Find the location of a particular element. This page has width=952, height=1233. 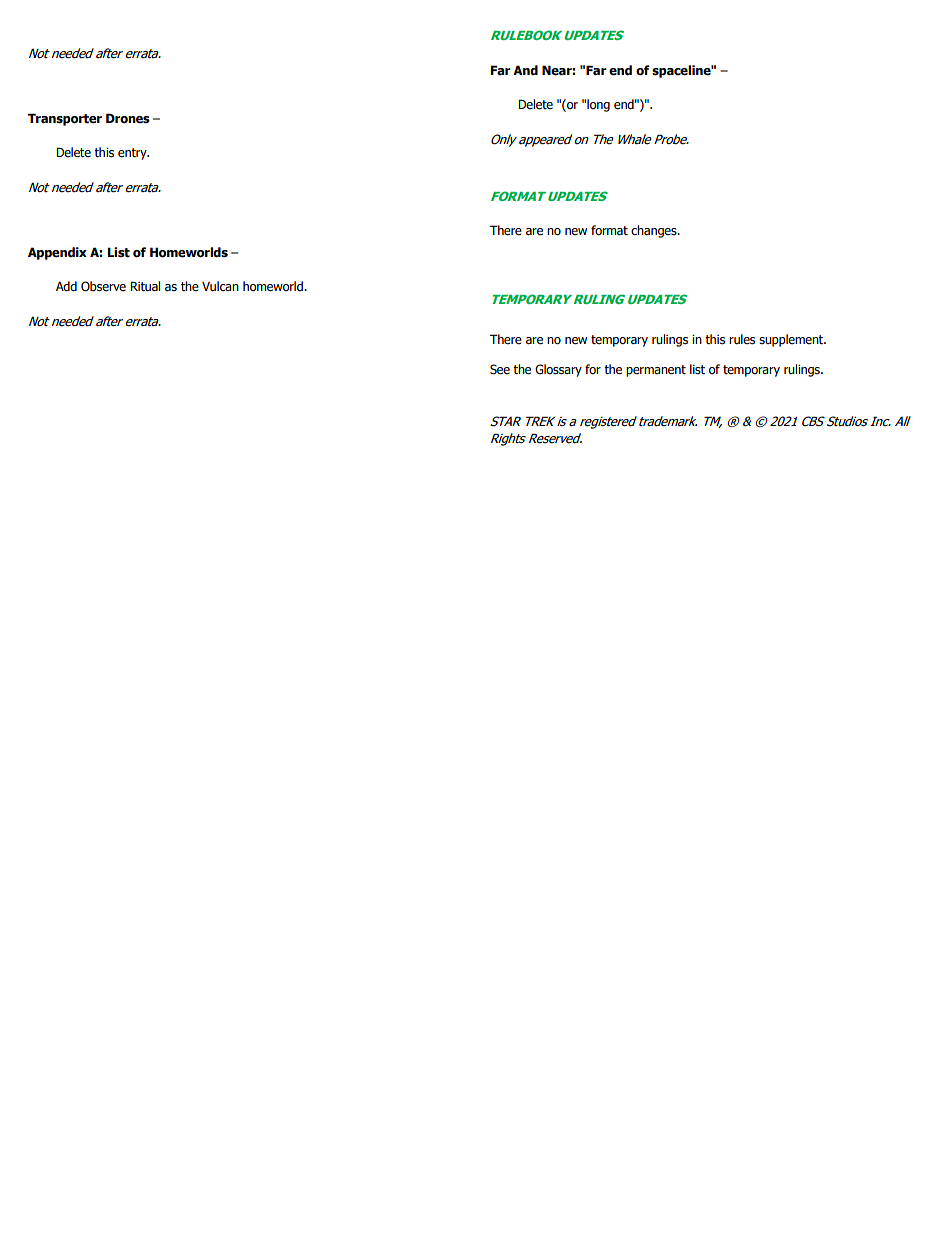

Transporter is located at coordinates (65, 119).
